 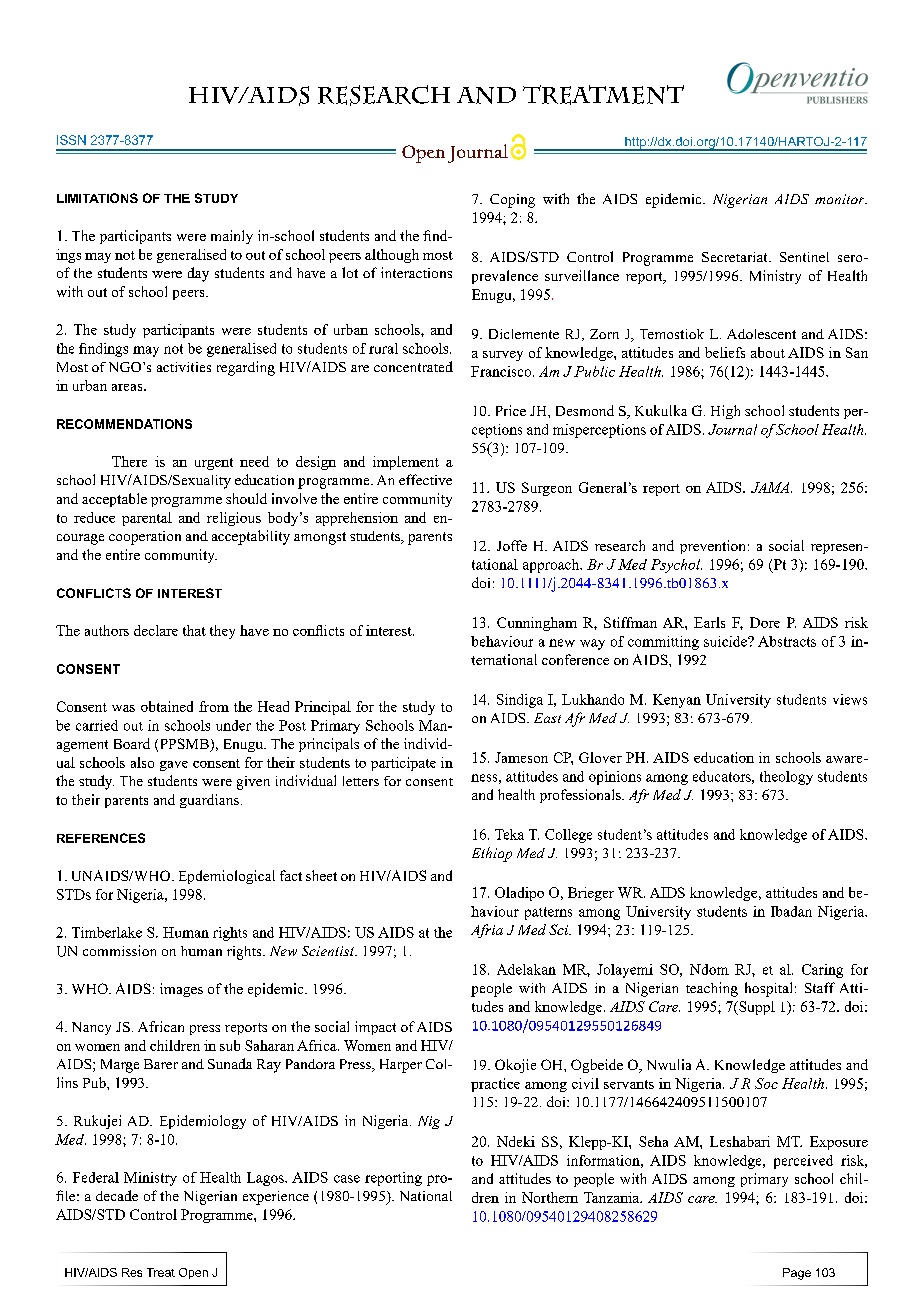 What do you see at coordinates (677, 701) in the document?
I see `Kenyan` at bounding box center [677, 701].
